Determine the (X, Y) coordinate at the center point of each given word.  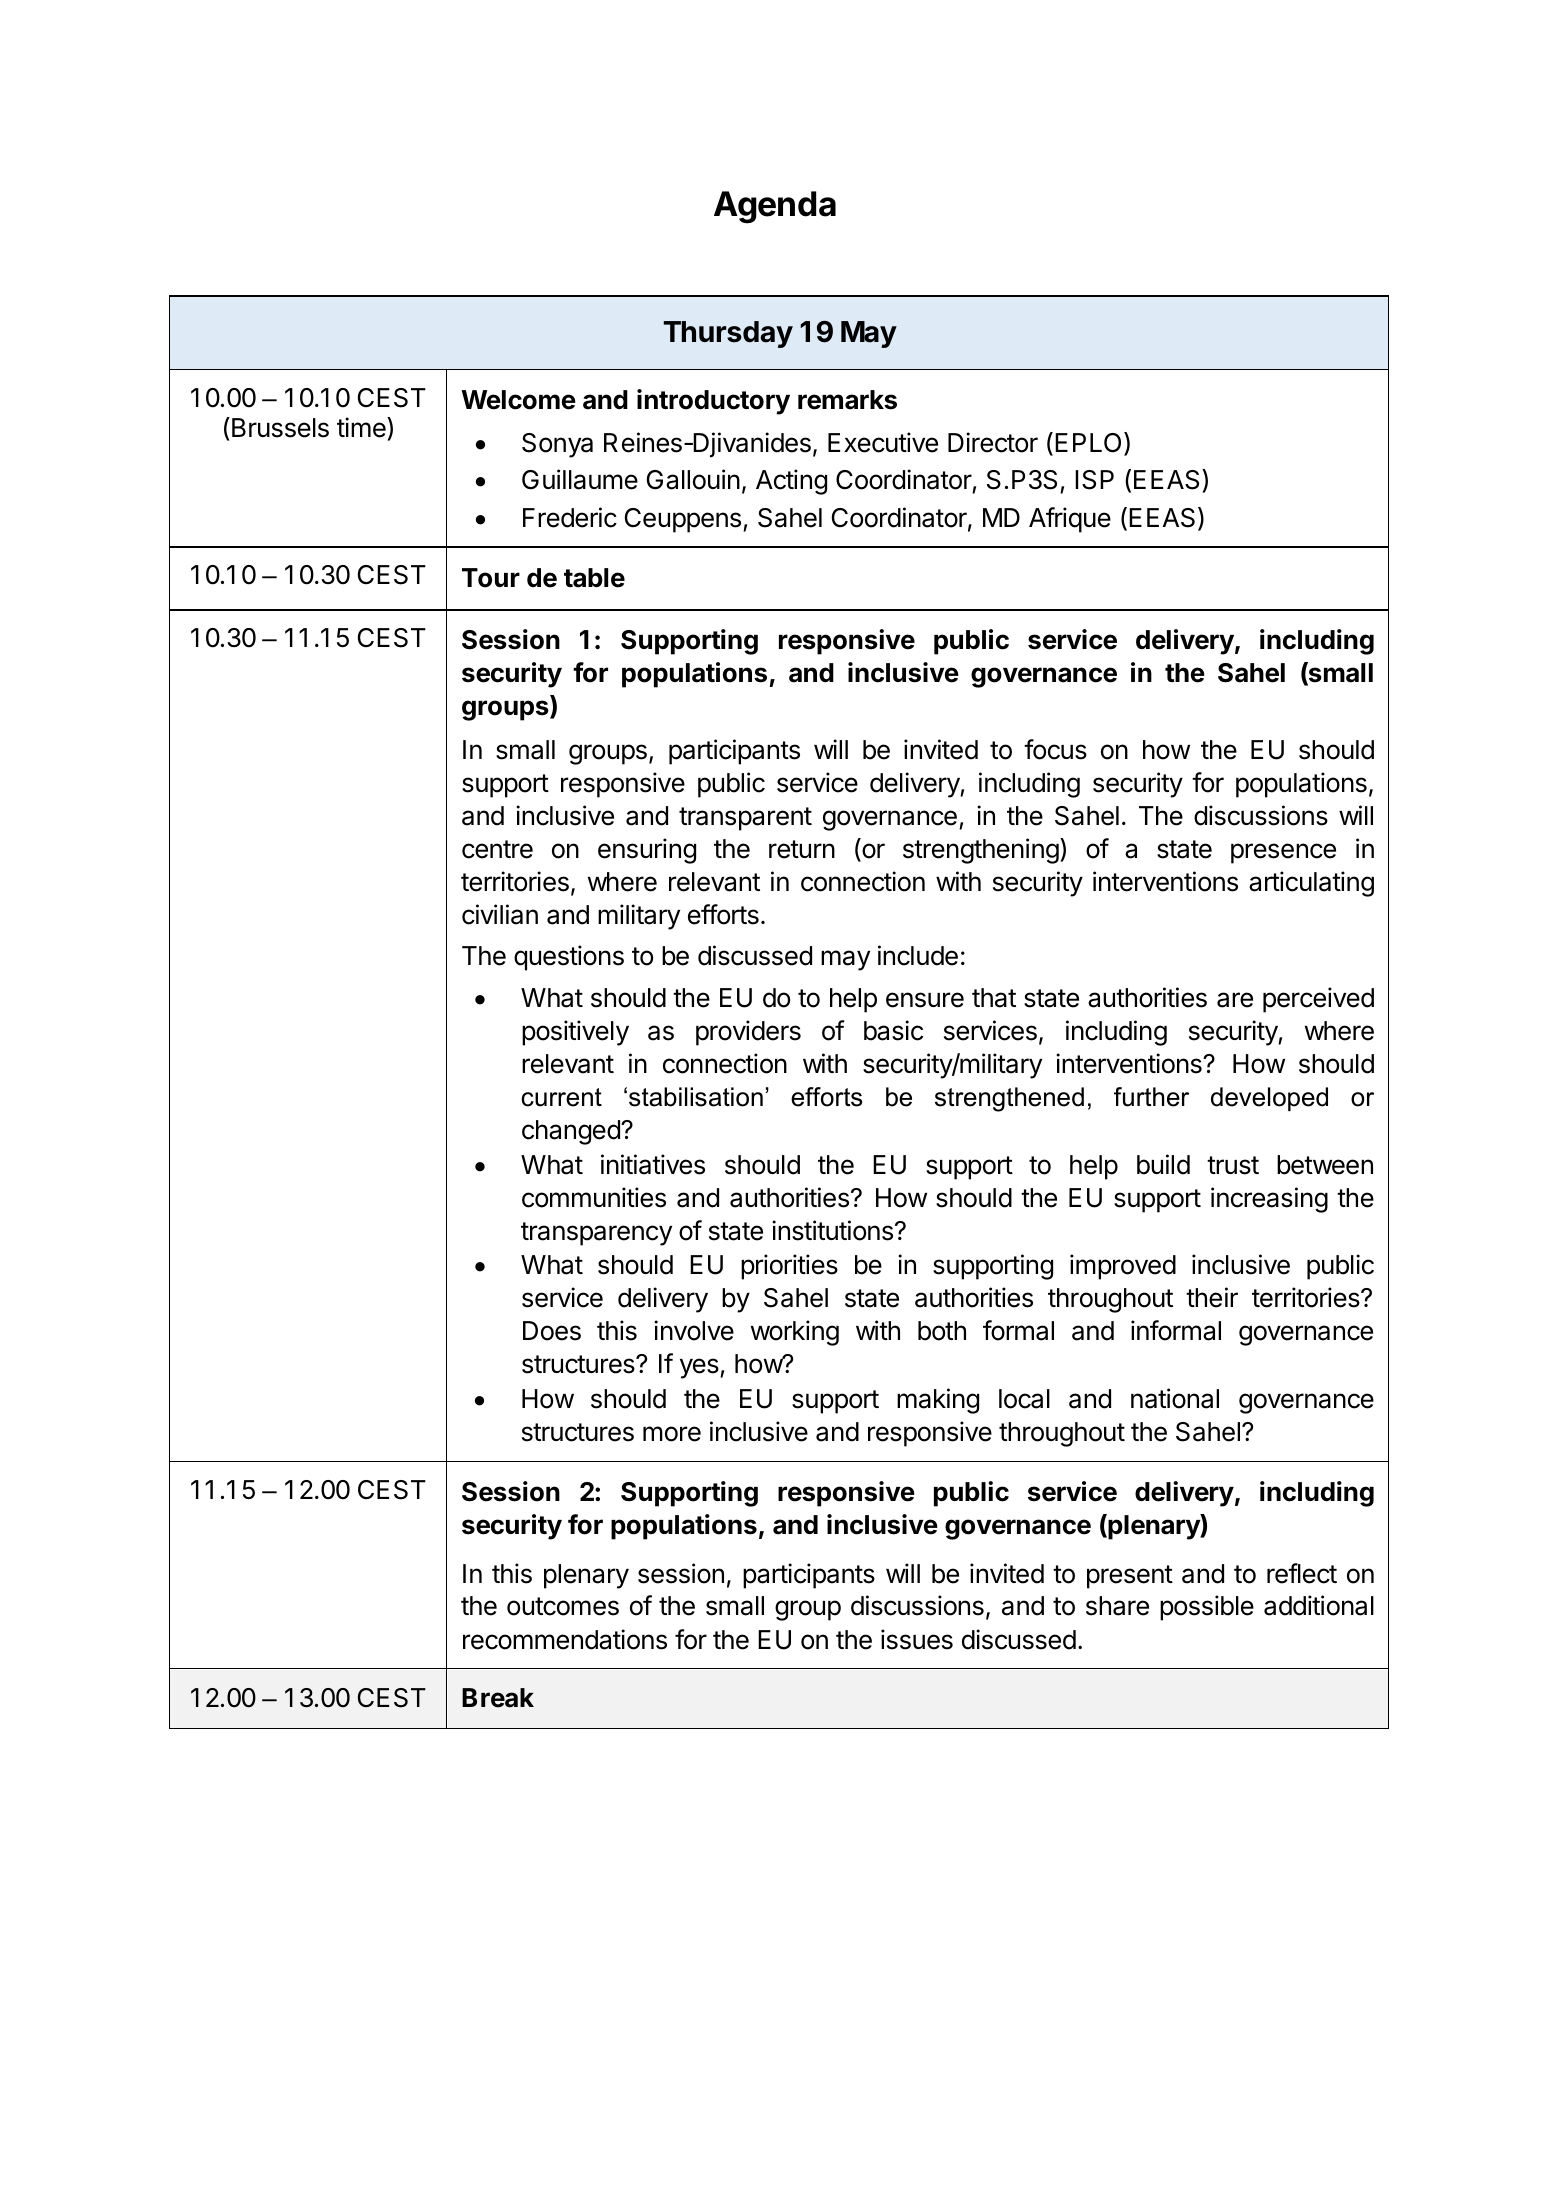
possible (1207, 1608)
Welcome (518, 400)
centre (497, 849)
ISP (1094, 480)
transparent (745, 819)
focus (1055, 749)
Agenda (775, 207)
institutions (832, 1230)
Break (498, 1698)
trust (1233, 1165)
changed (572, 1132)
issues (917, 1639)
